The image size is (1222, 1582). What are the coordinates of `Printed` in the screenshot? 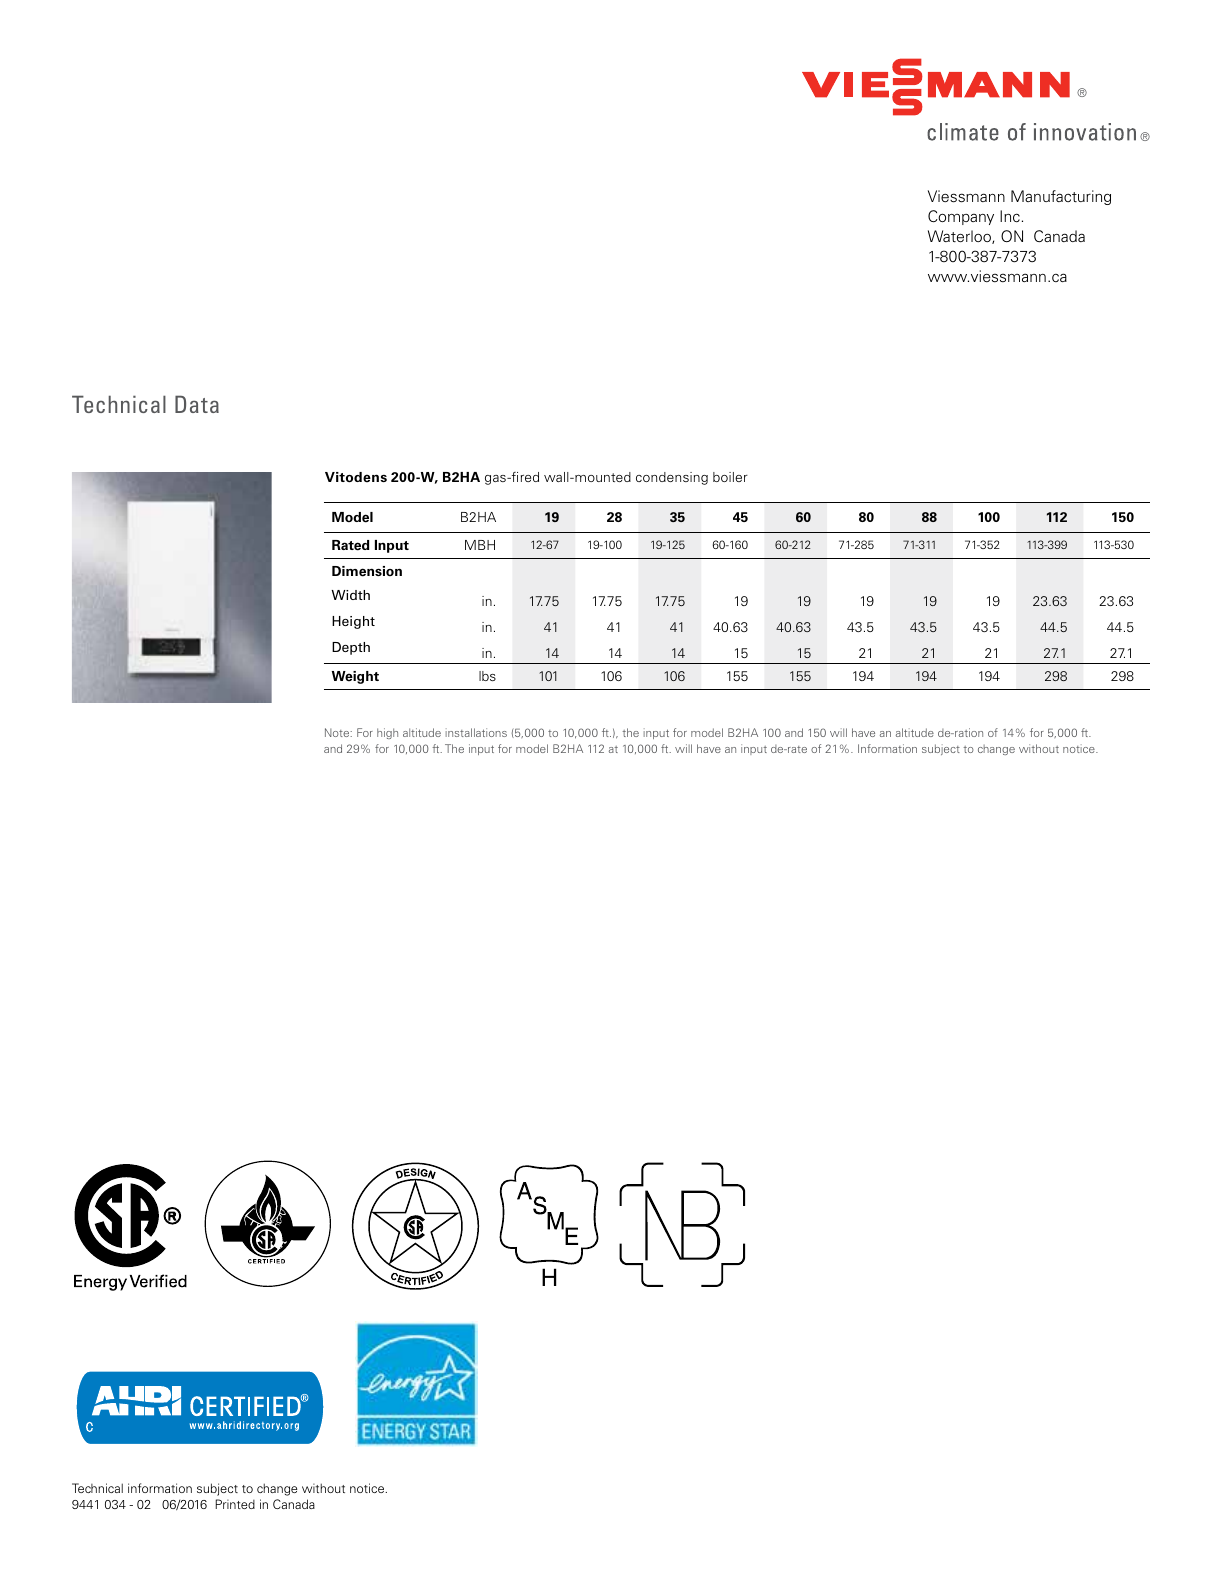 It's located at (235, 1504).
